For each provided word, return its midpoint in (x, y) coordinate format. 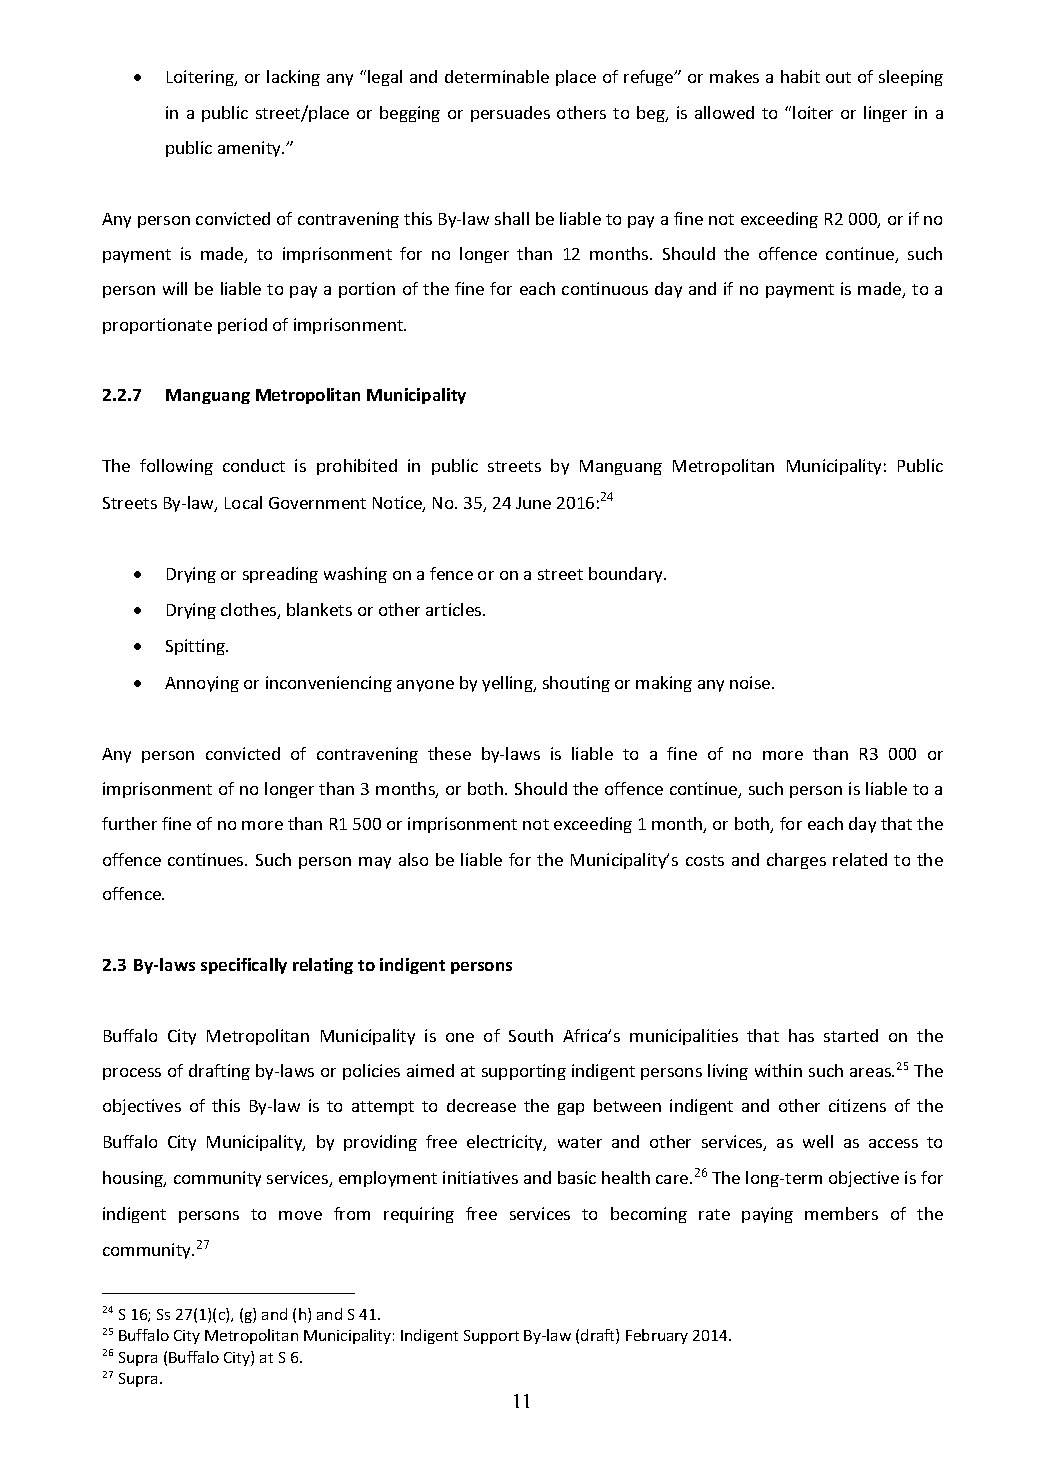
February (657, 1336)
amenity (250, 149)
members (841, 1213)
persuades (510, 114)
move (300, 1215)
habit (800, 76)
